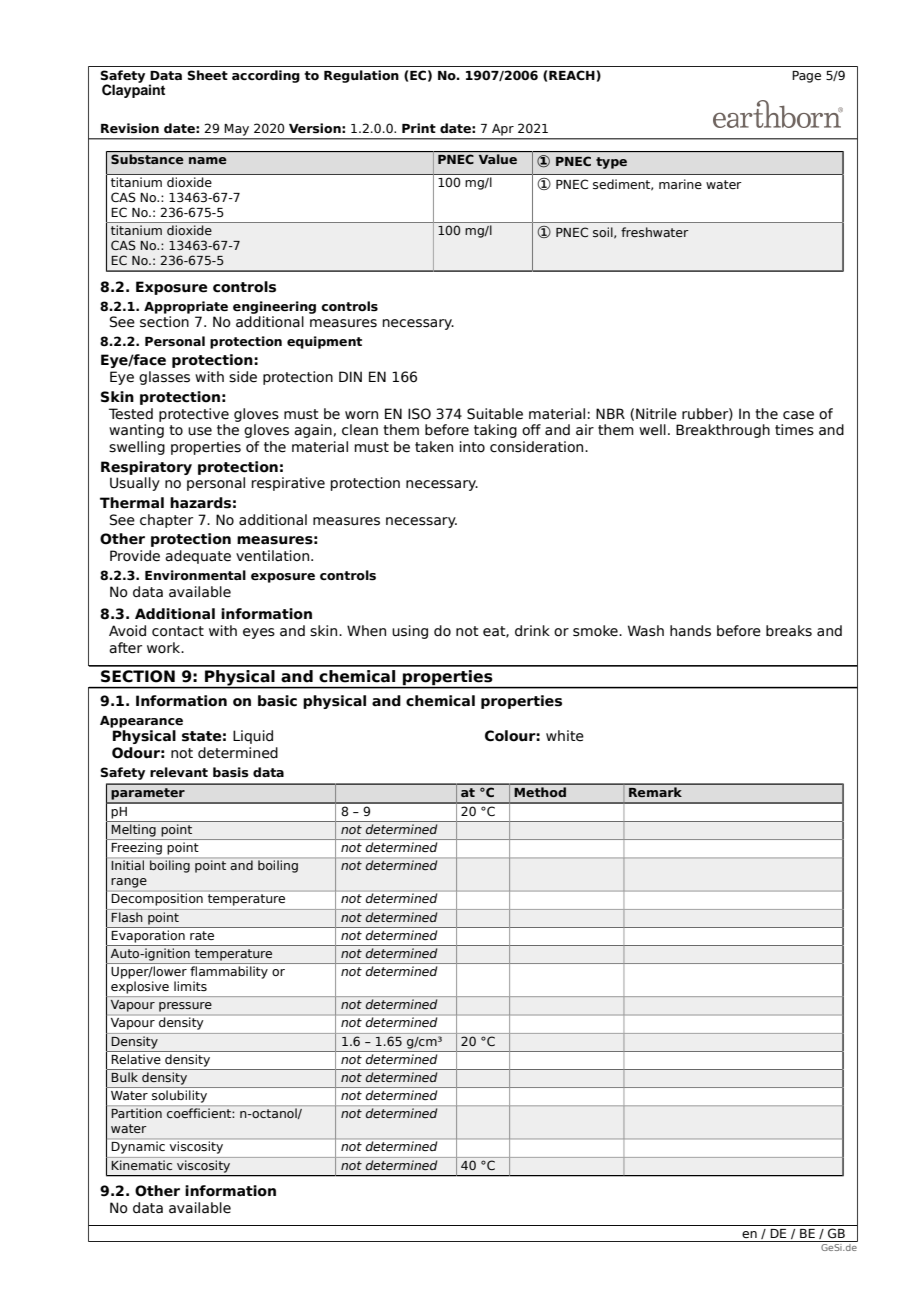 This screenshot has width=924, height=1308. I want to click on contact, so click(178, 631).
